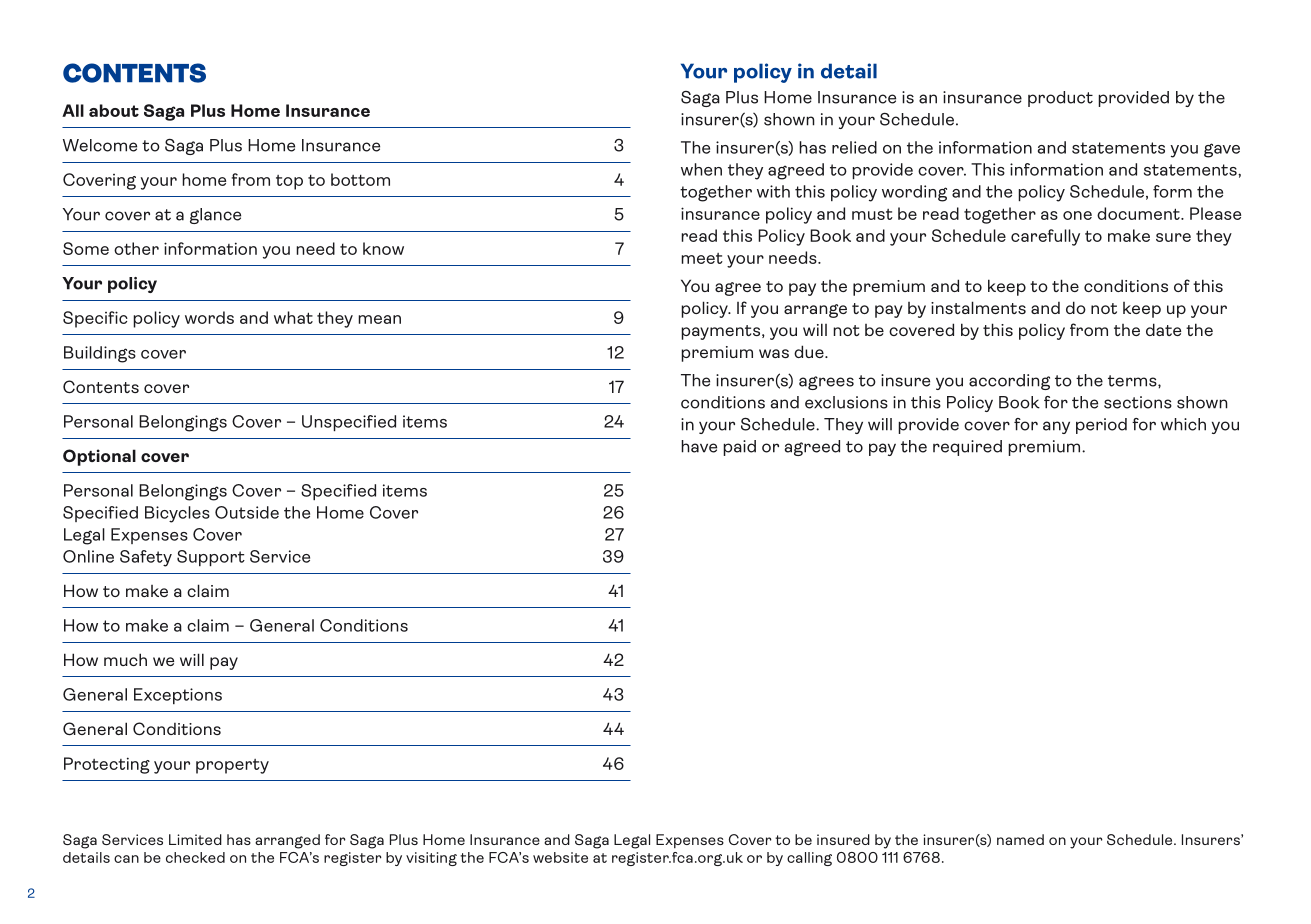  Describe the element at coordinates (699, 446) in the document. I see `have` at that location.
